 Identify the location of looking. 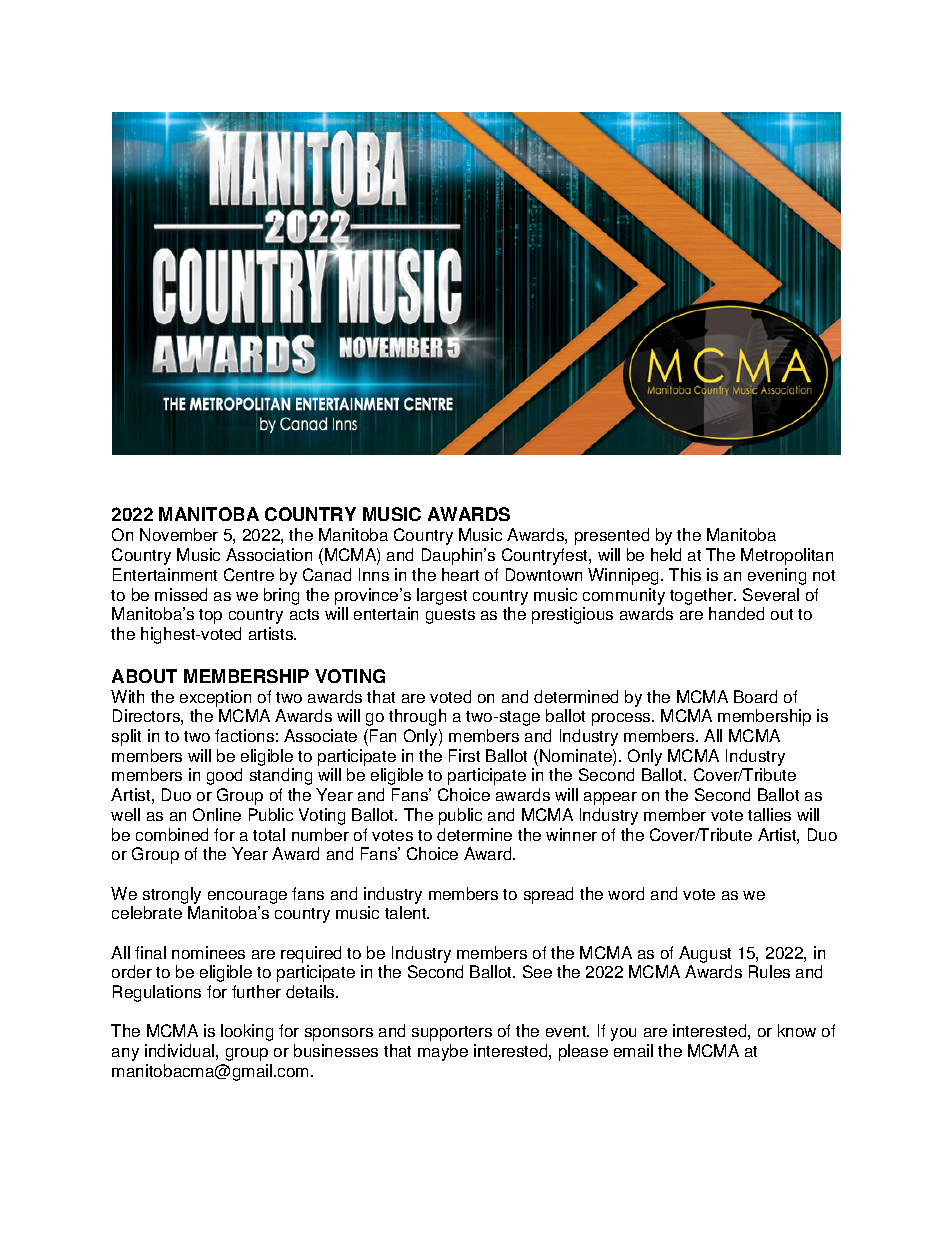
(247, 1032).
